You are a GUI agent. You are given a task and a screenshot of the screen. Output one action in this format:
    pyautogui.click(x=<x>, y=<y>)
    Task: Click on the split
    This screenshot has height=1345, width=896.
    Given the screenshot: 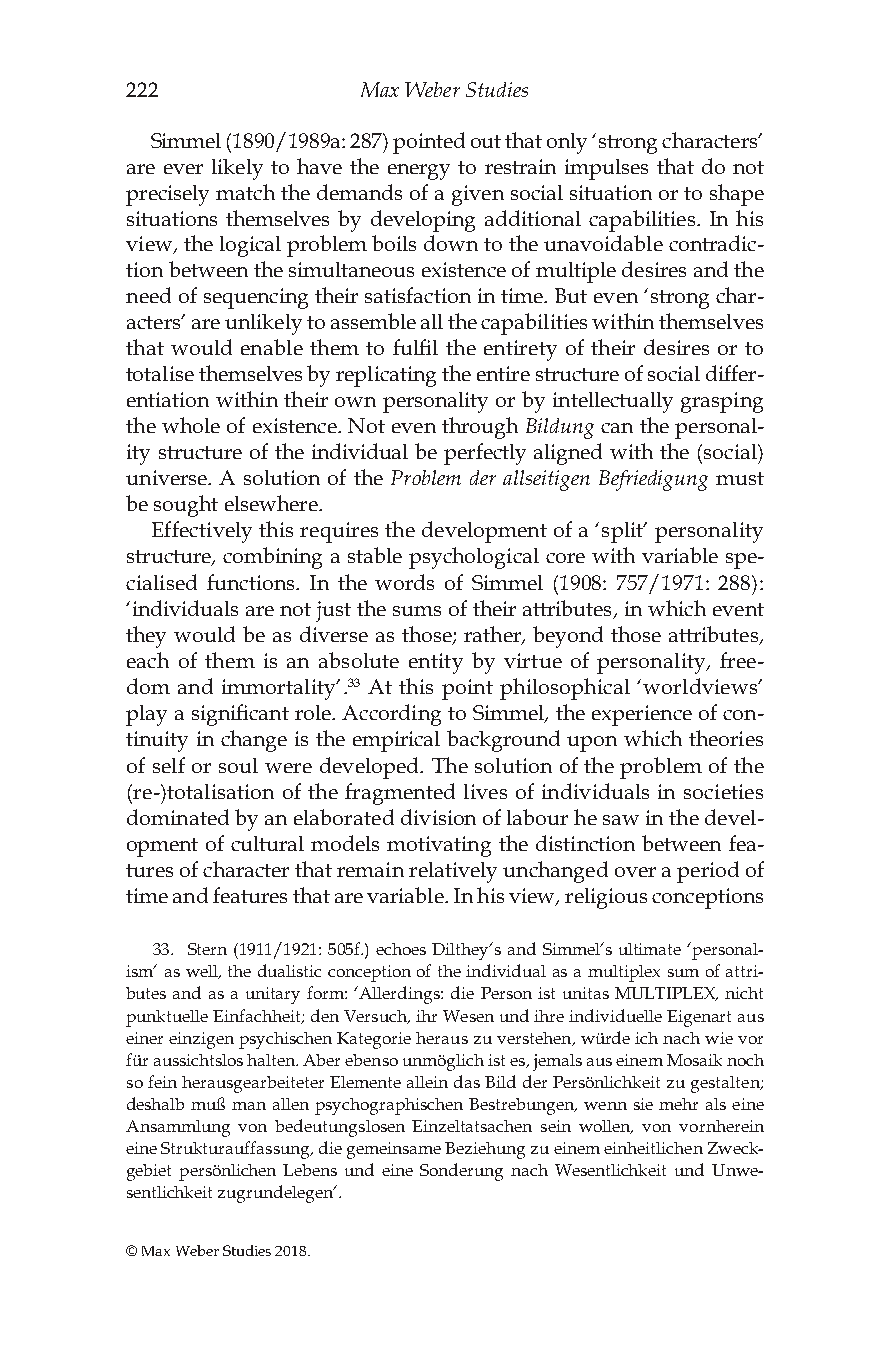 What is the action you would take?
    pyautogui.click(x=624, y=532)
